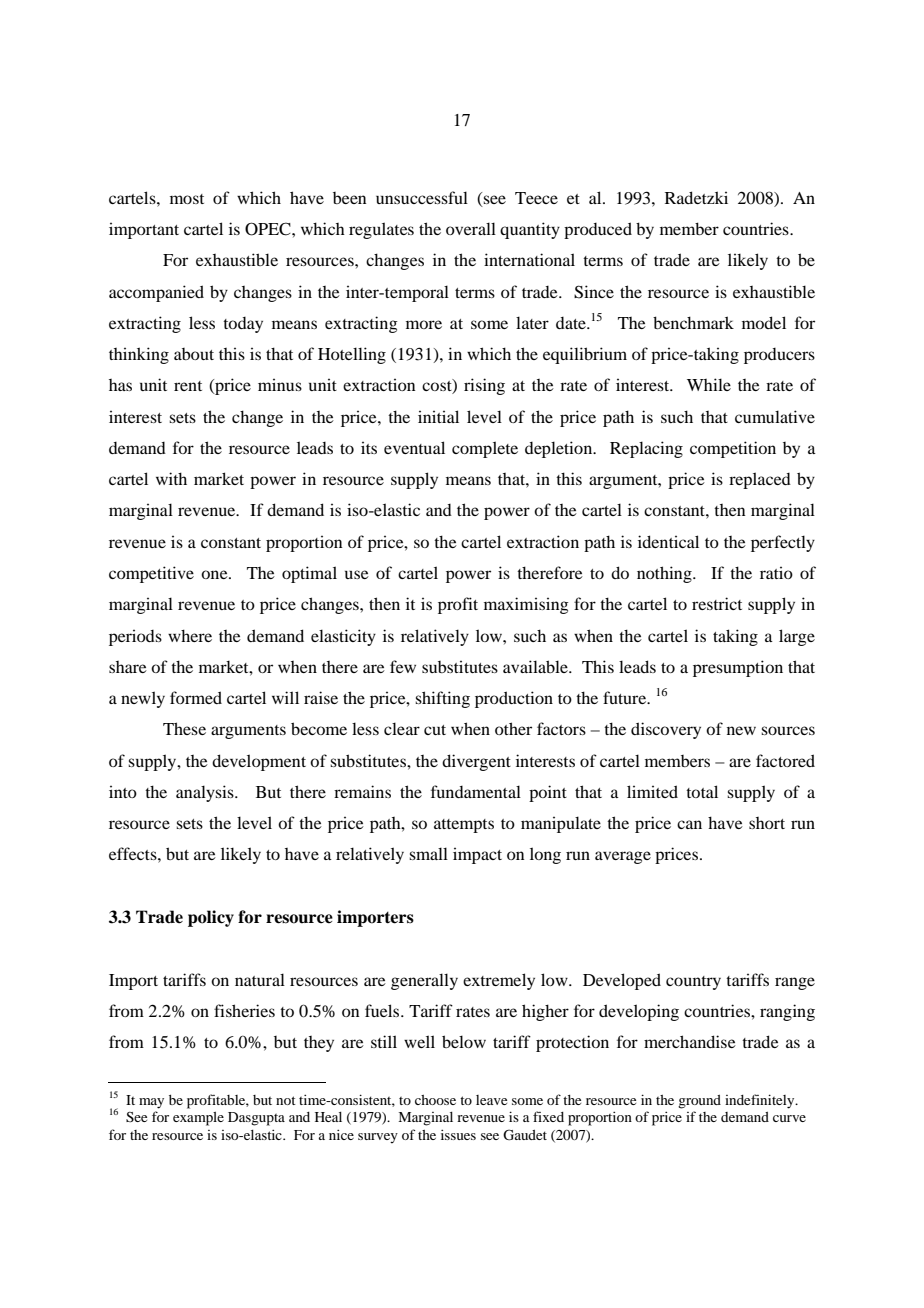 The height and width of the image is (1308, 924). I want to click on presumption, so click(738, 668).
